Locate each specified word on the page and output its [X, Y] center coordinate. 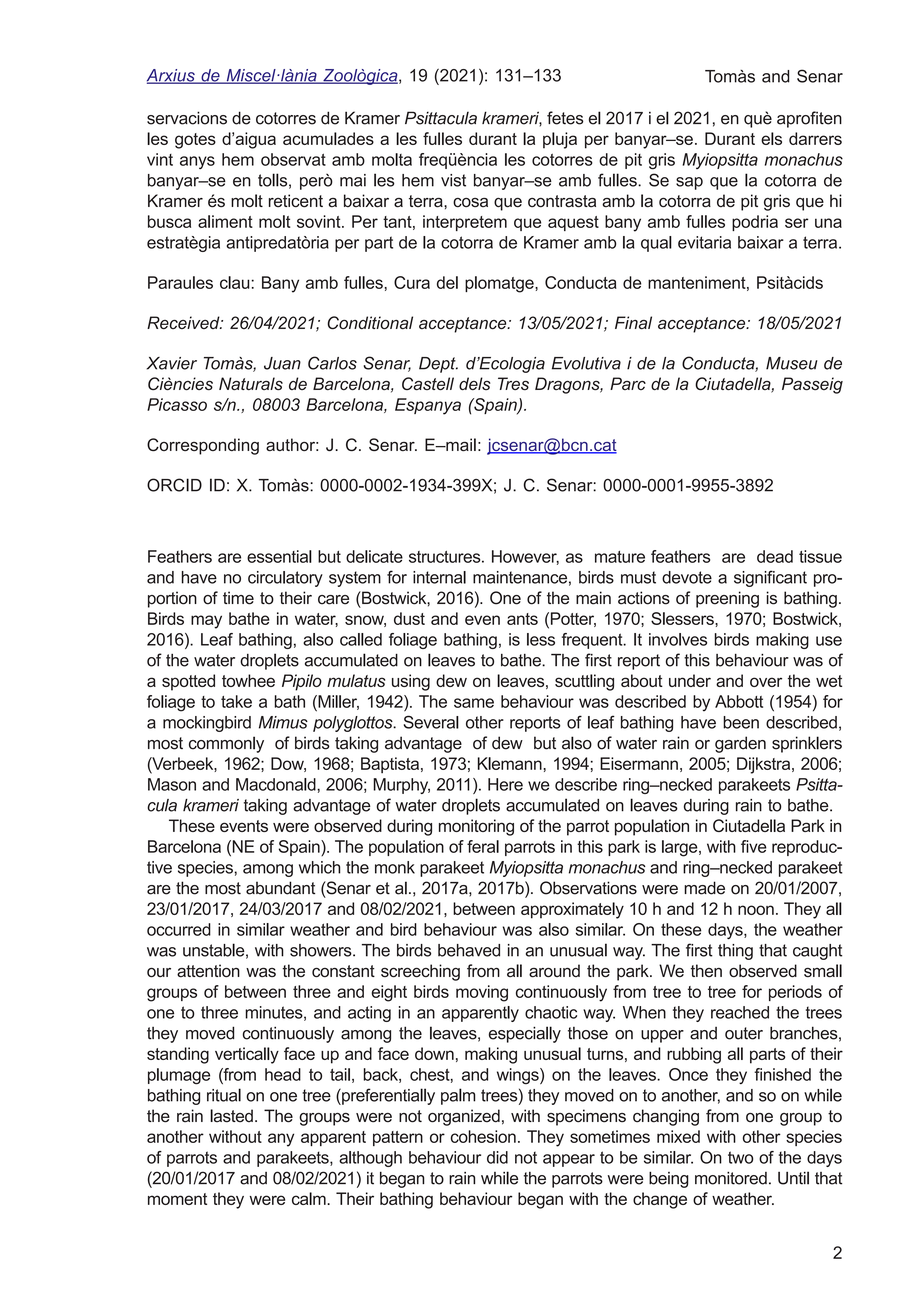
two [740, 1157]
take [236, 701]
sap [689, 183]
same [474, 703]
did [497, 1157]
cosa [470, 203]
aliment [225, 221]
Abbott [739, 701]
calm [310, 1198]
